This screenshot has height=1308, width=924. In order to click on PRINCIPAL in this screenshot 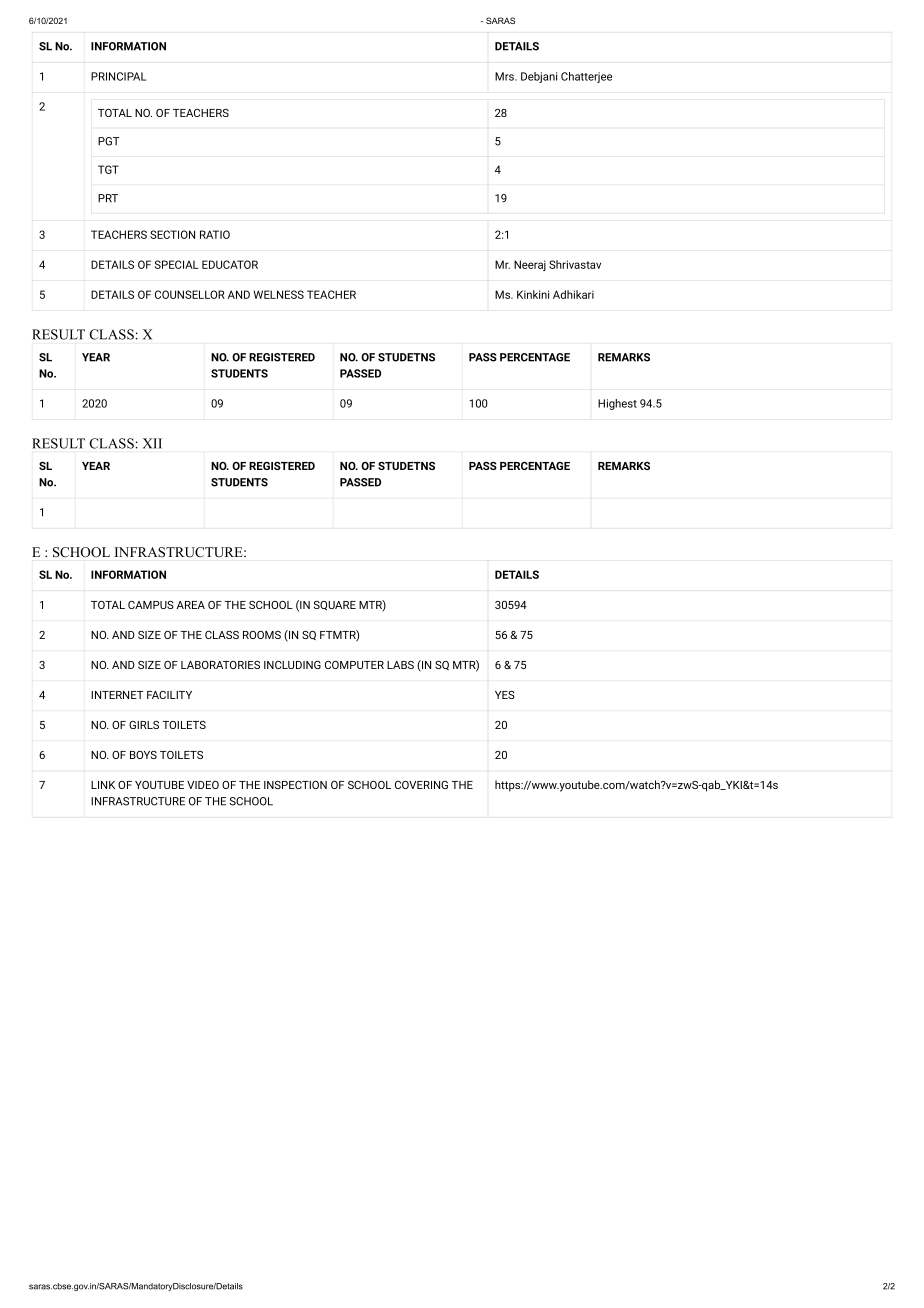, I will do `click(118, 76)`.
